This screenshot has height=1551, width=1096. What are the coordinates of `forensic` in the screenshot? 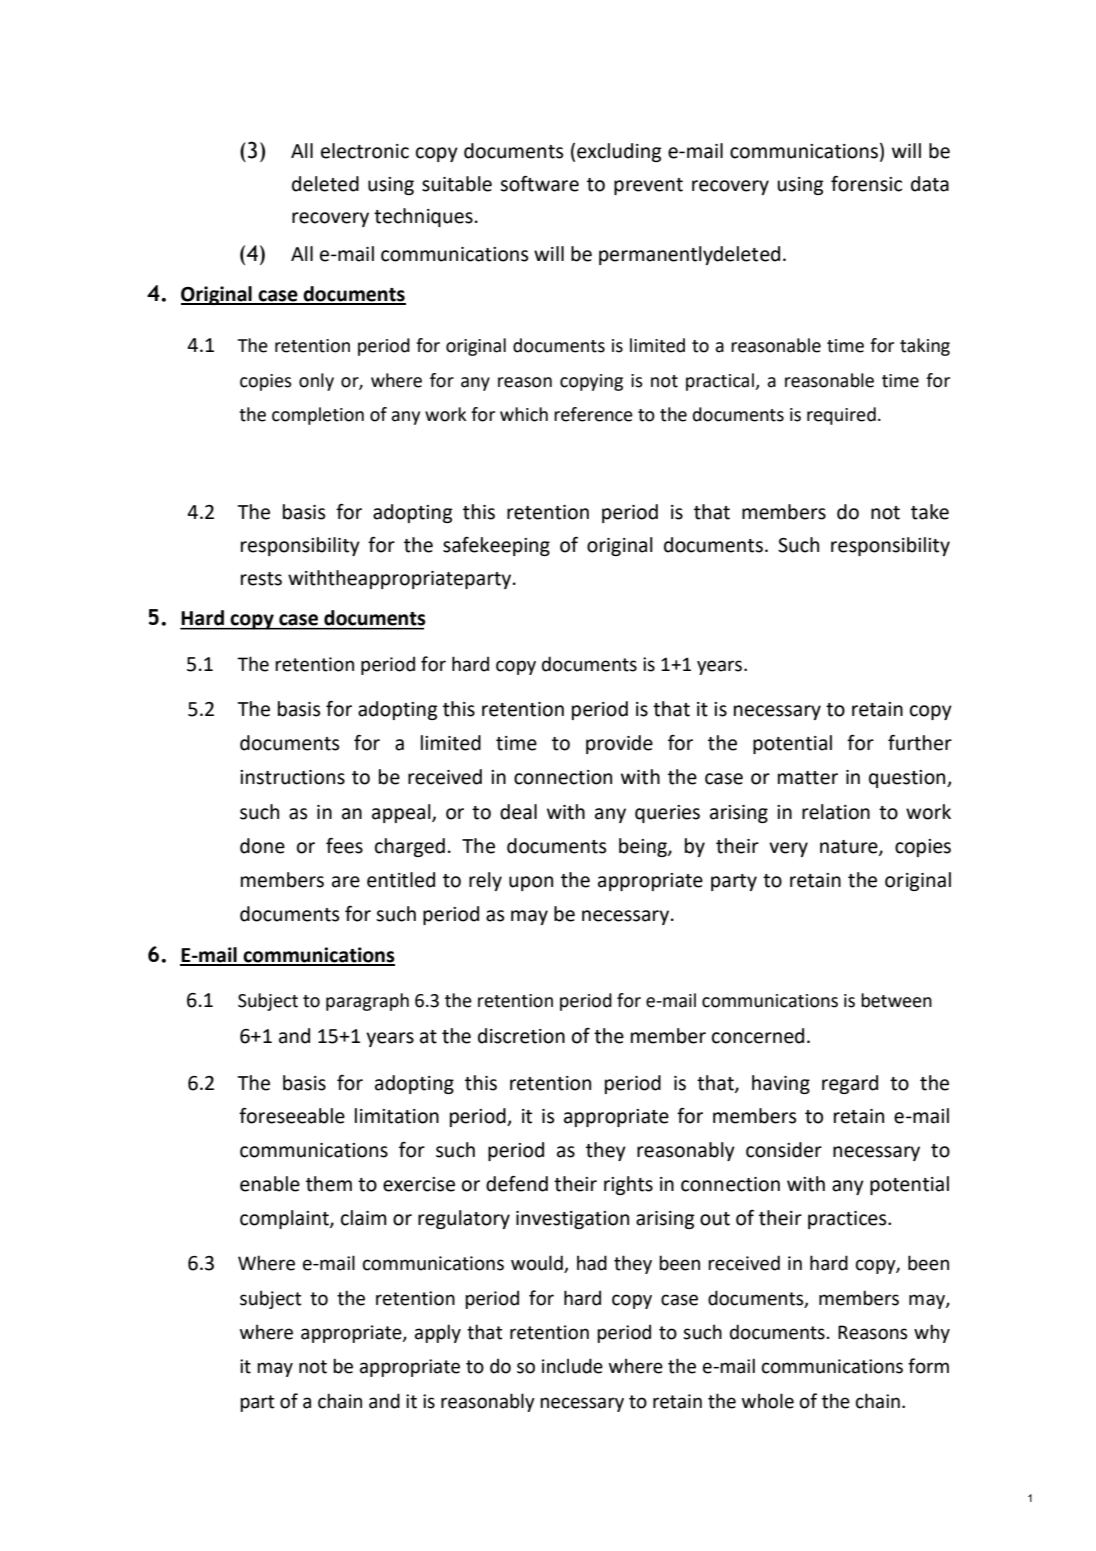 It's located at (866, 184).
